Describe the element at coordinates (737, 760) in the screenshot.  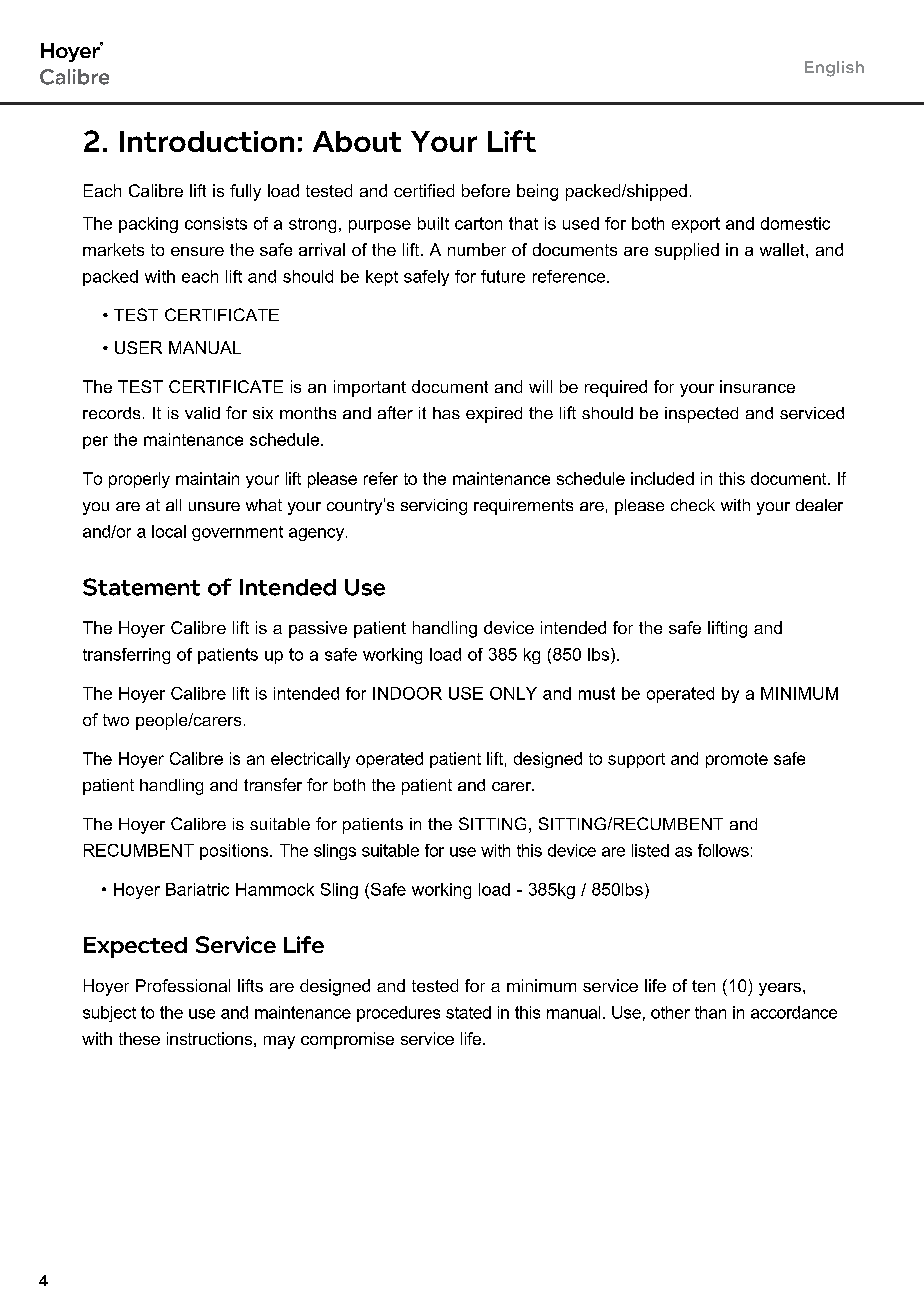
I see `promote` at that location.
